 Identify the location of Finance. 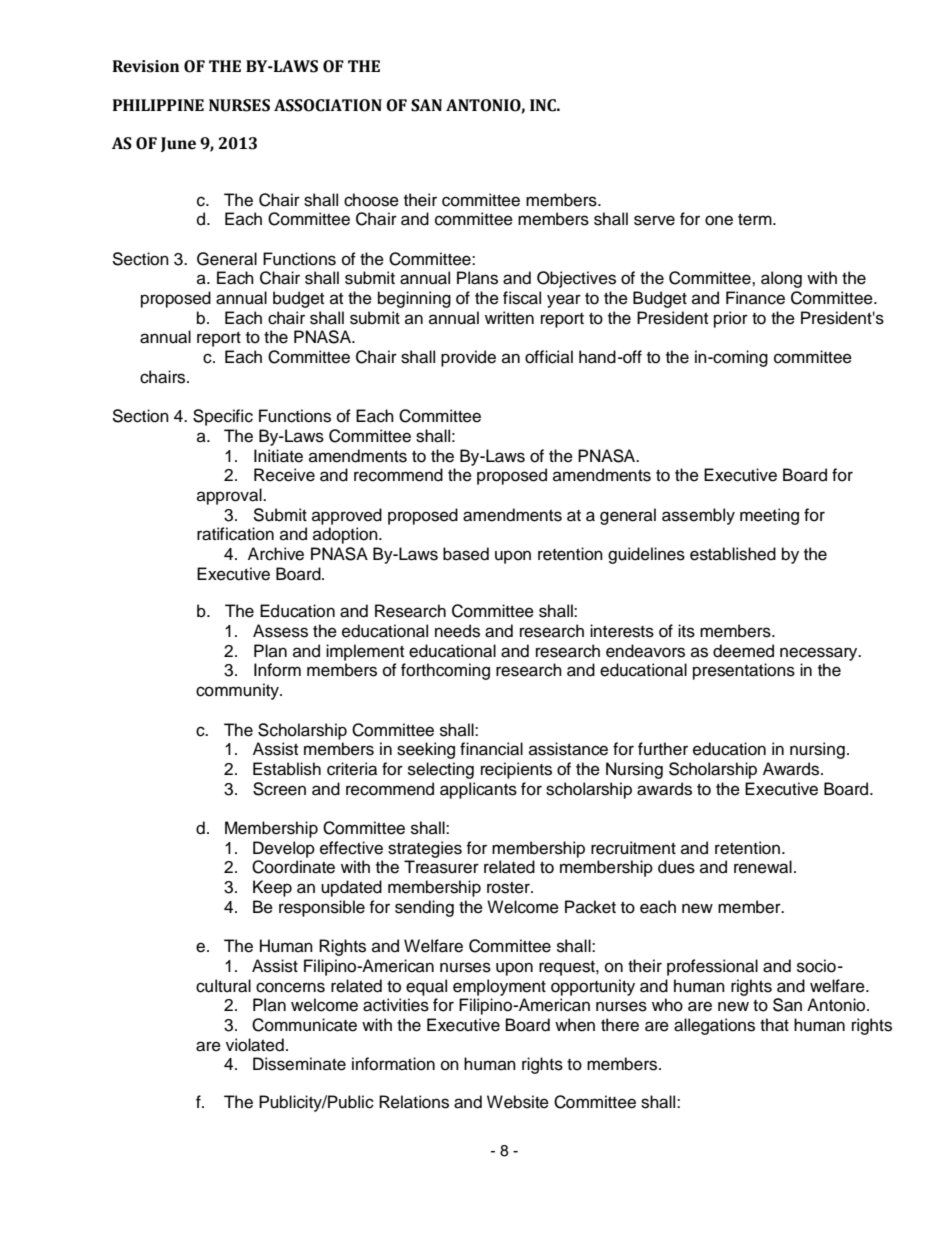
(755, 298).
